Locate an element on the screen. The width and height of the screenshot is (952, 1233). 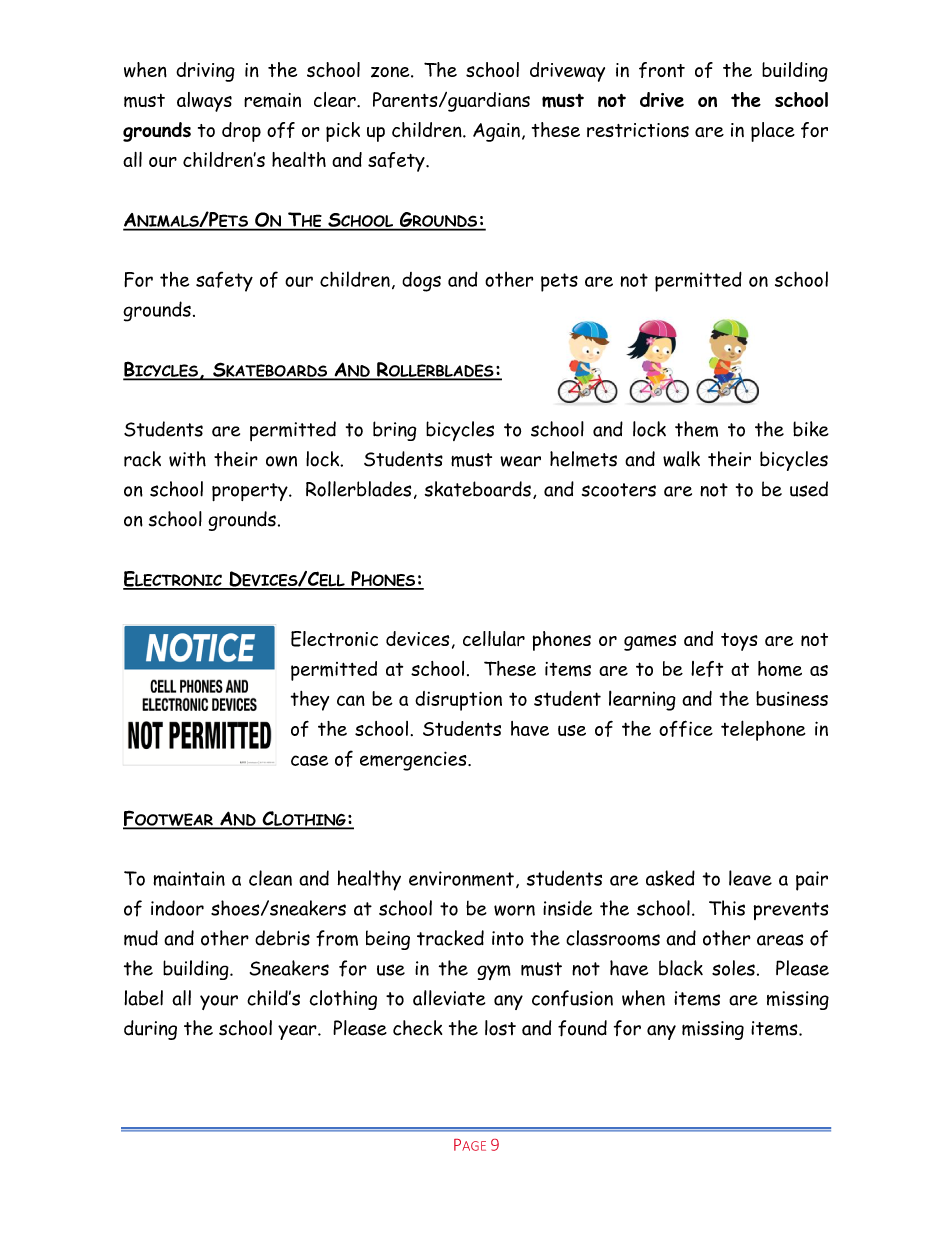
dogs is located at coordinates (421, 282).
